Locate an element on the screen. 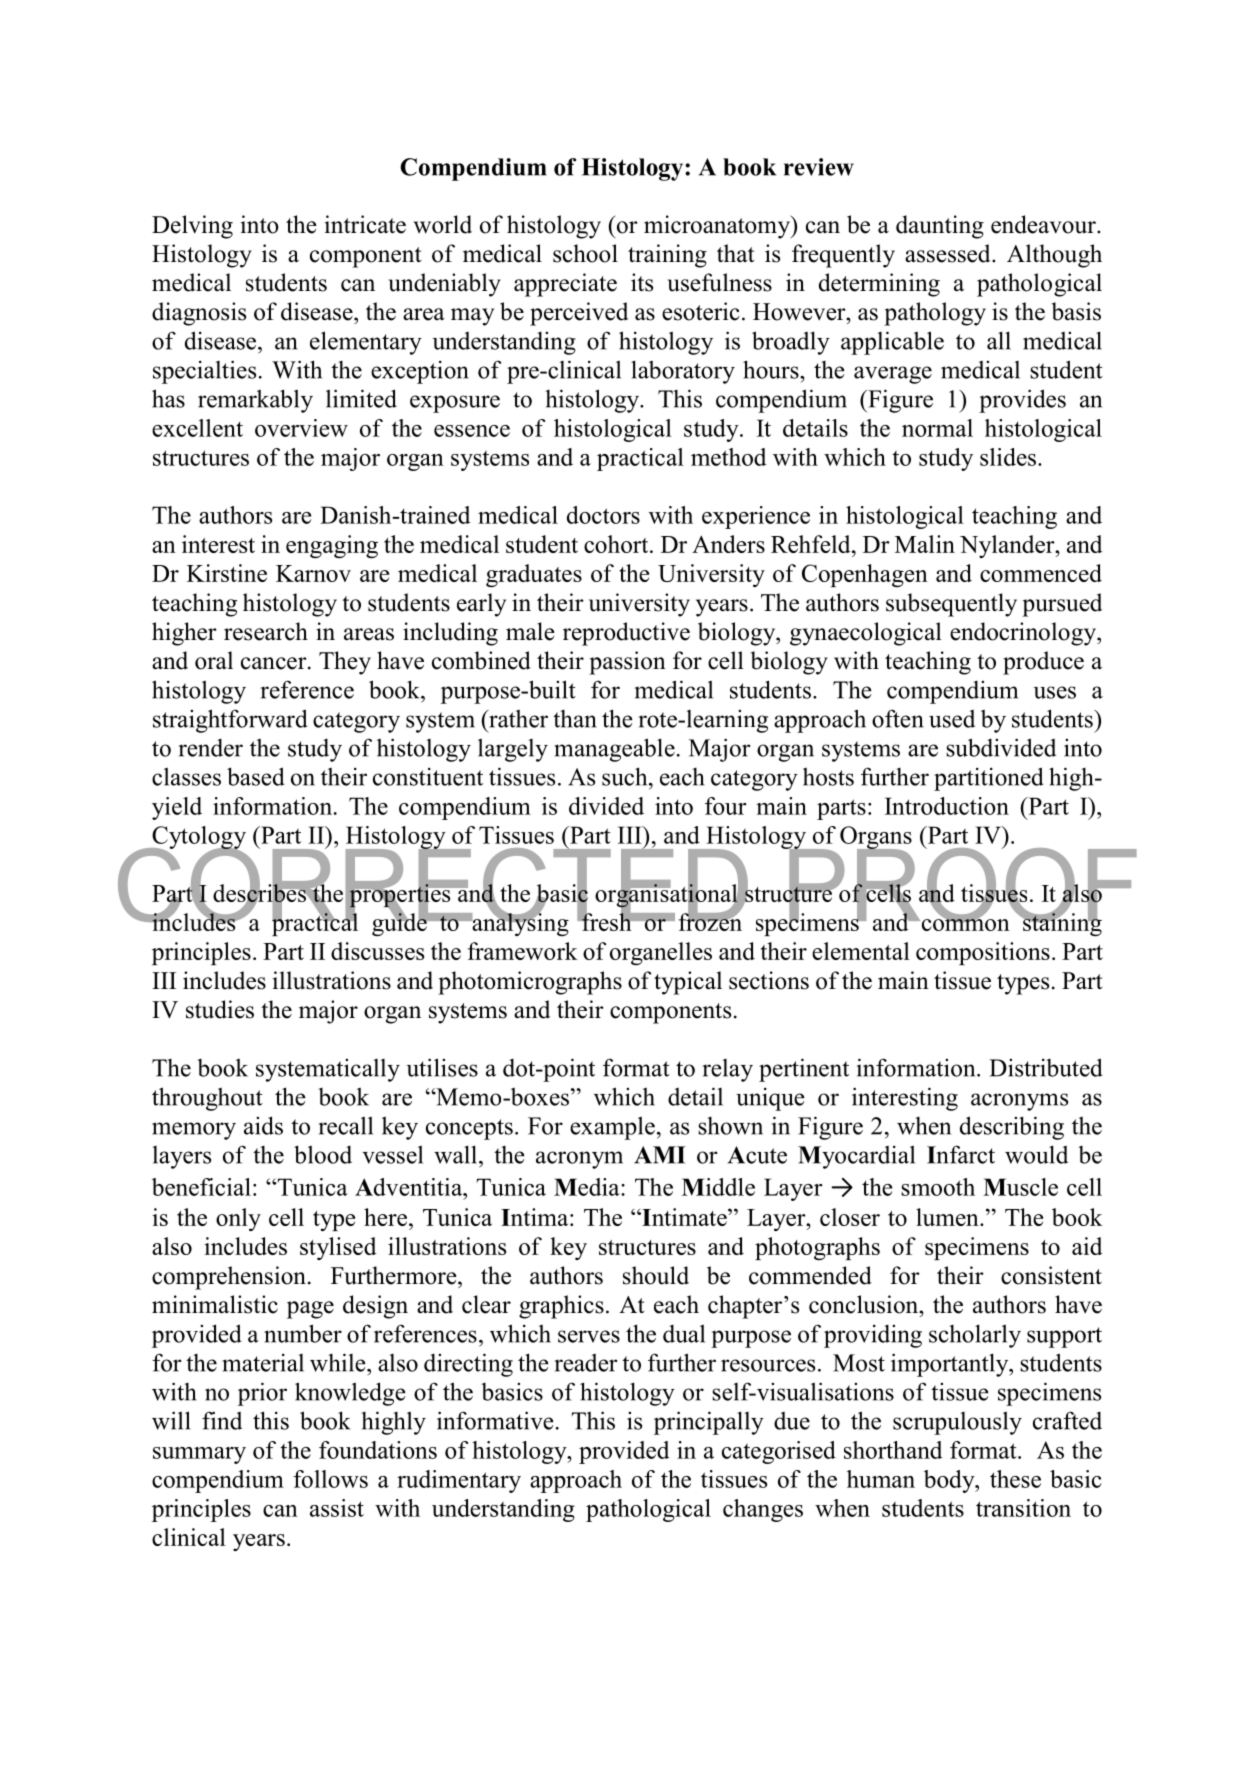 The image size is (1254, 1774). subsequently is located at coordinates (951, 605).
